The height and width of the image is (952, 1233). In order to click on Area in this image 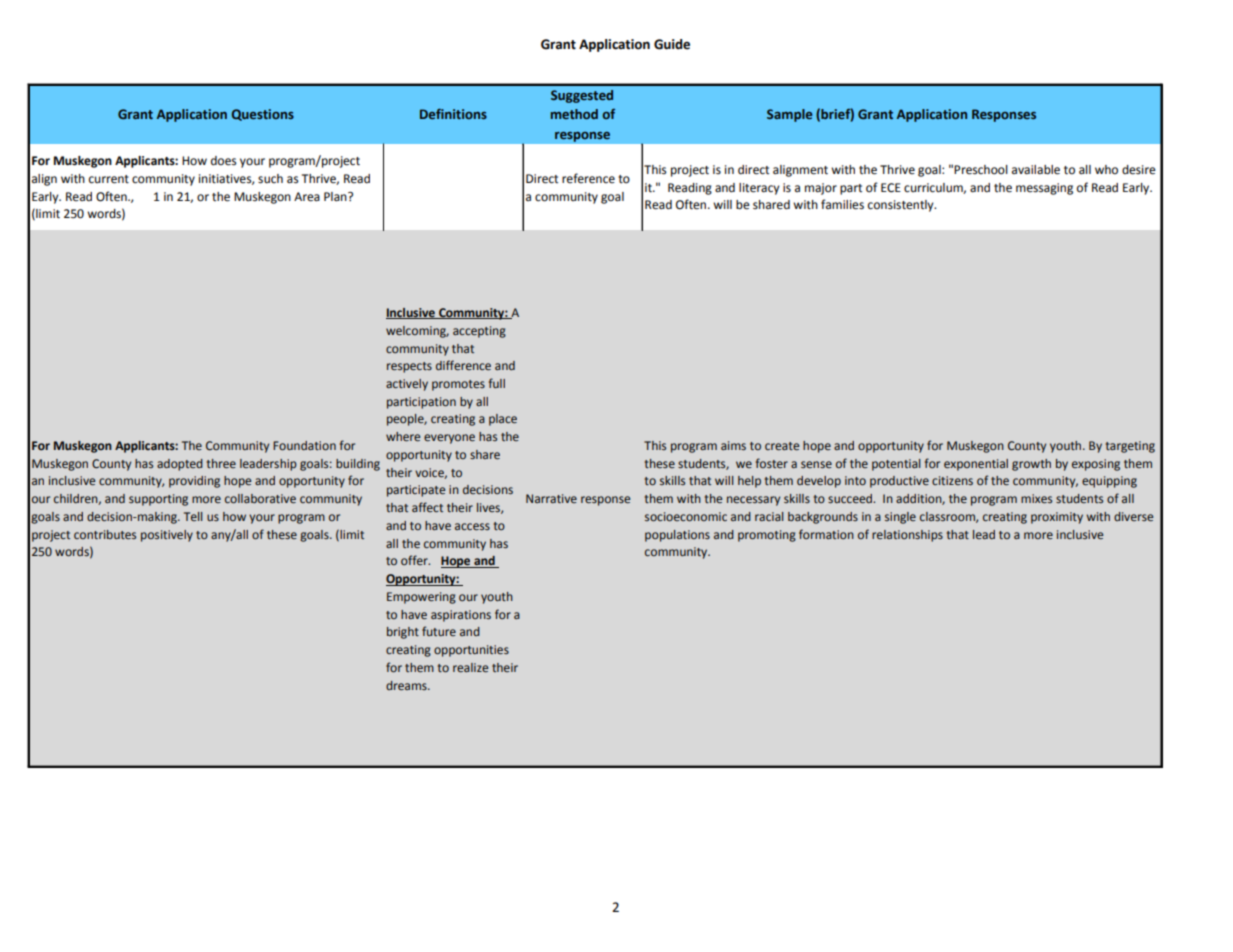, I will do `click(307, 197)`.
